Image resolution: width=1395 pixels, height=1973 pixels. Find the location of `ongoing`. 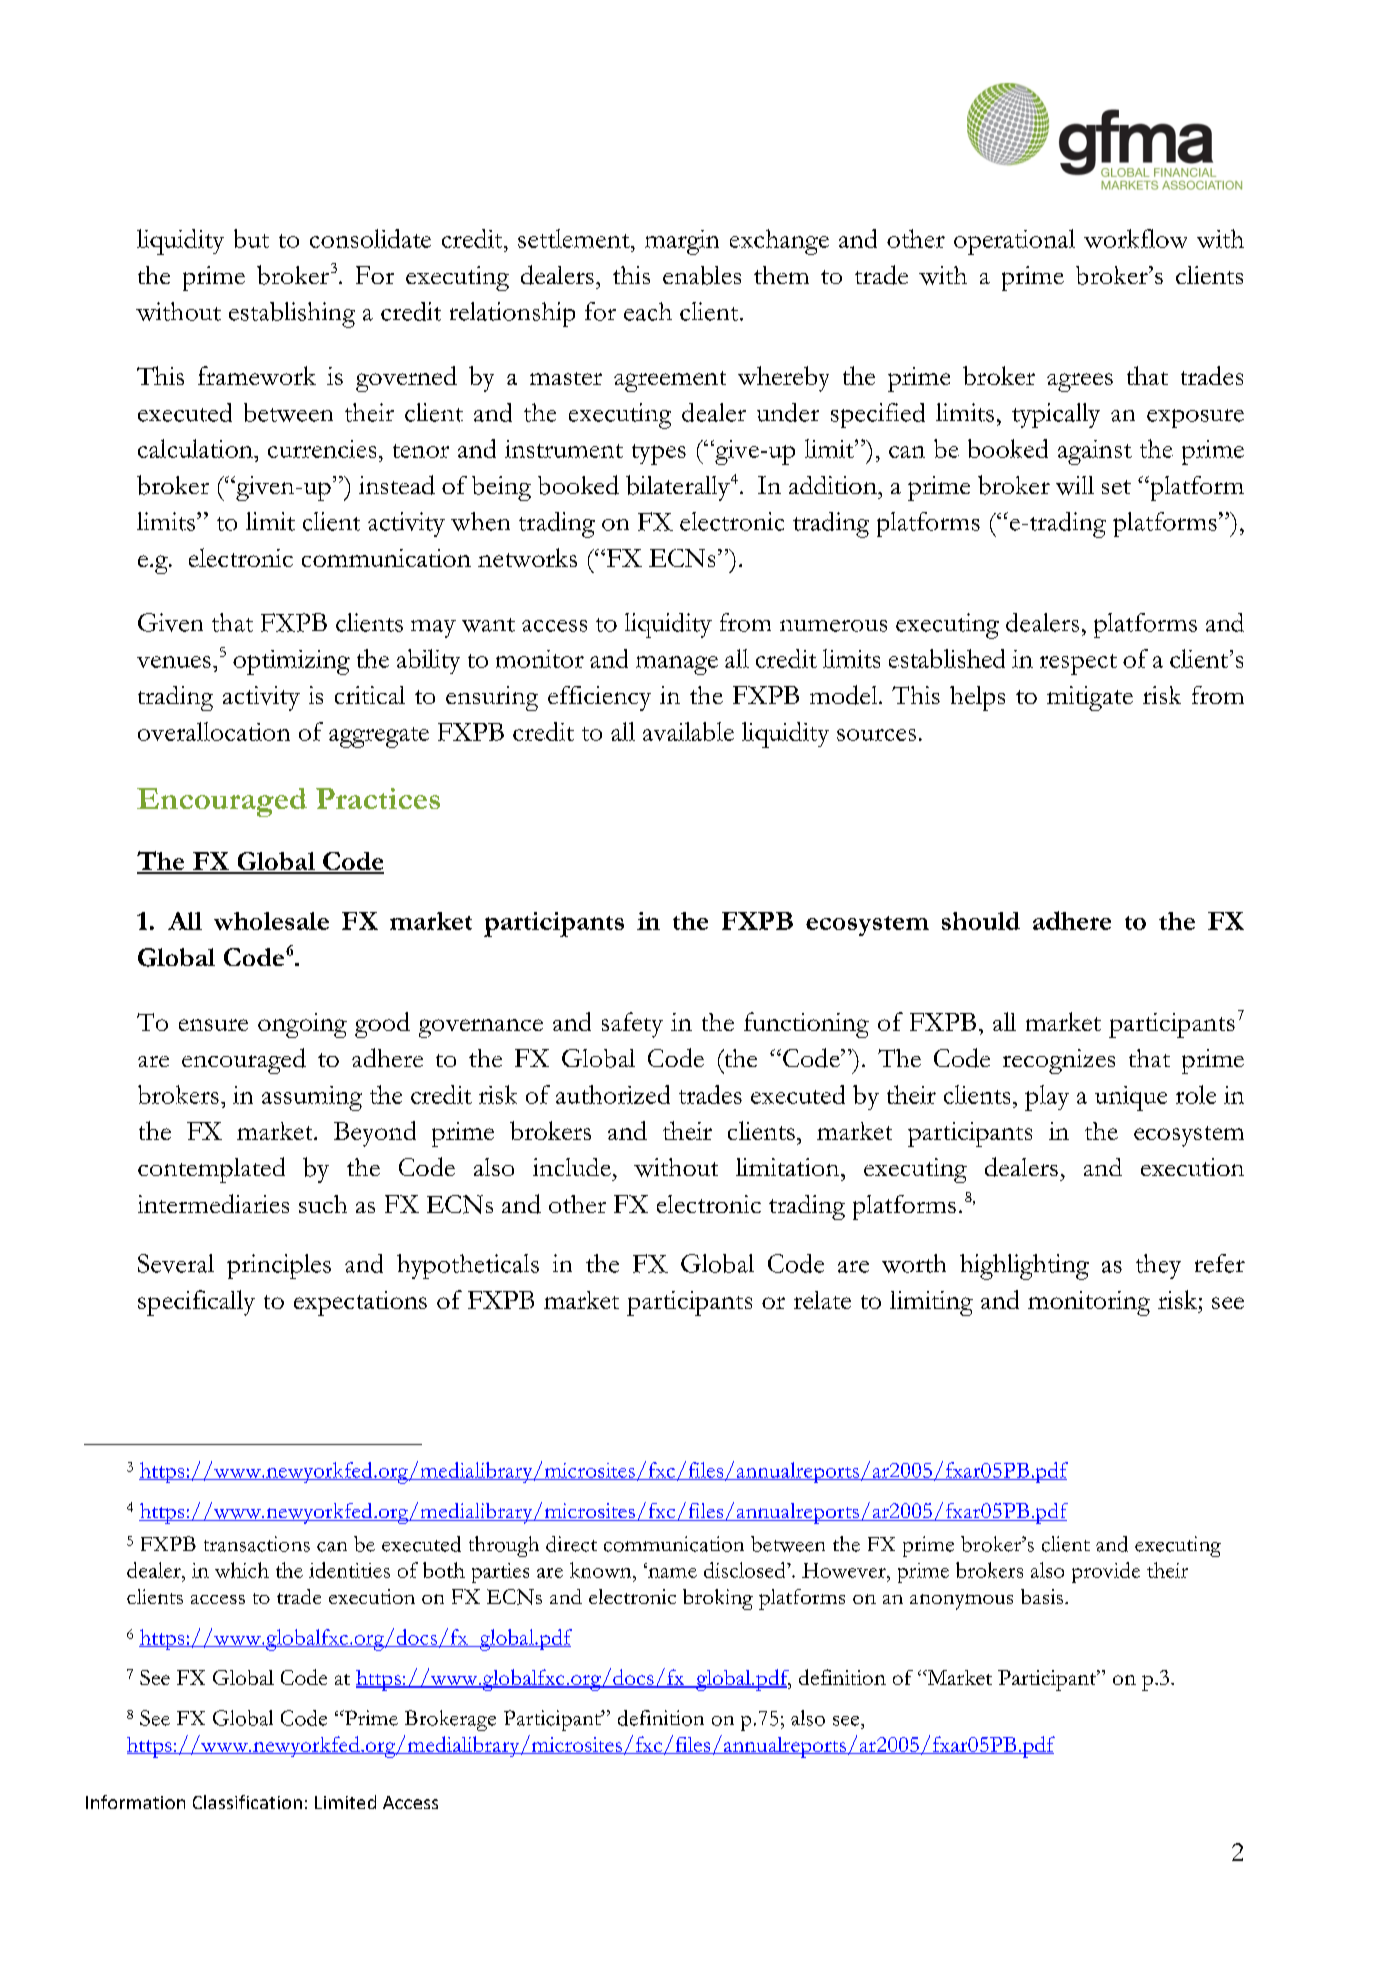

ongoing is located at coordinates (302, 1025).
